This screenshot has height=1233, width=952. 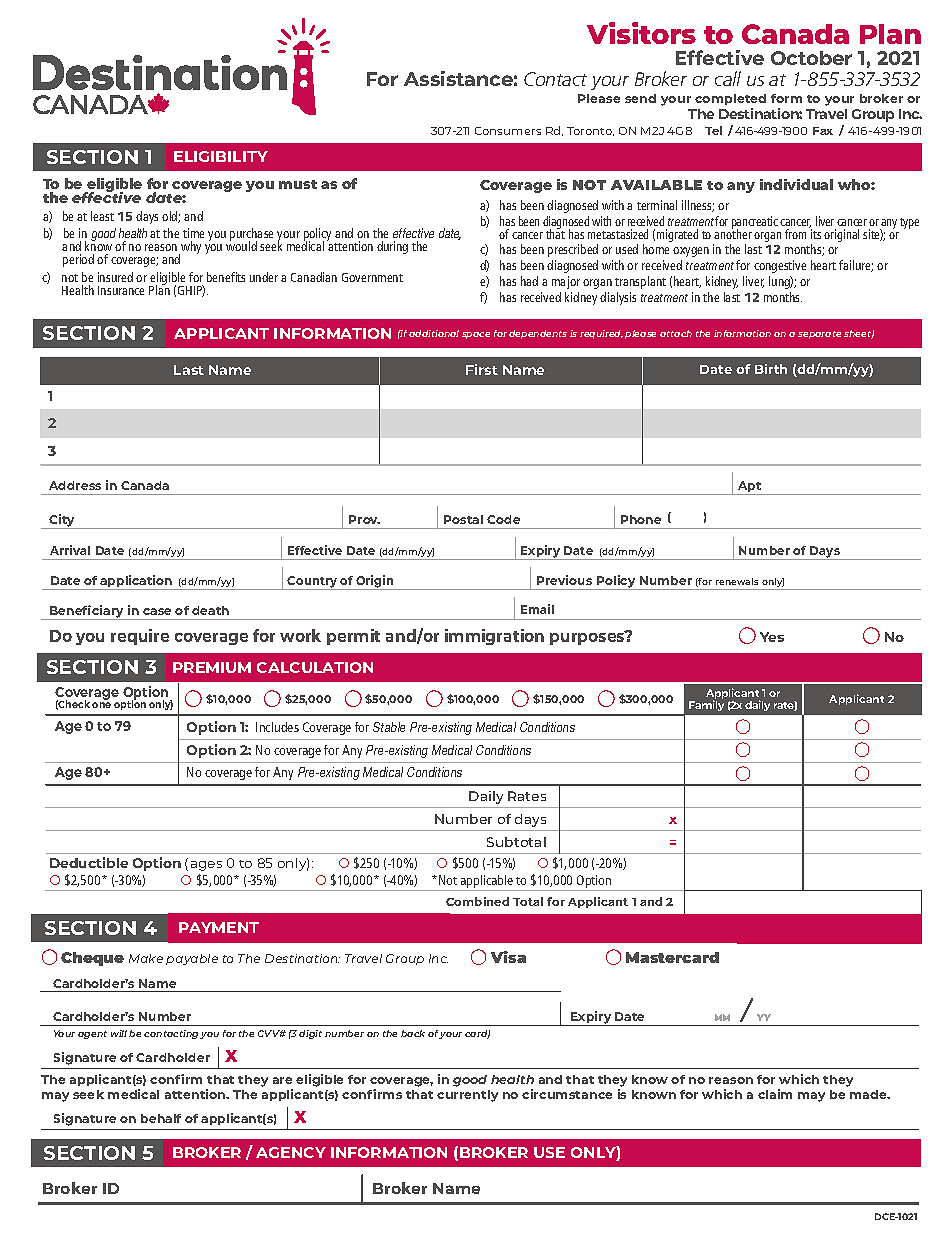 What do you see at coordinates (157, 611) in the screenshot?
I see `case` at bounding box center [157, 611].
